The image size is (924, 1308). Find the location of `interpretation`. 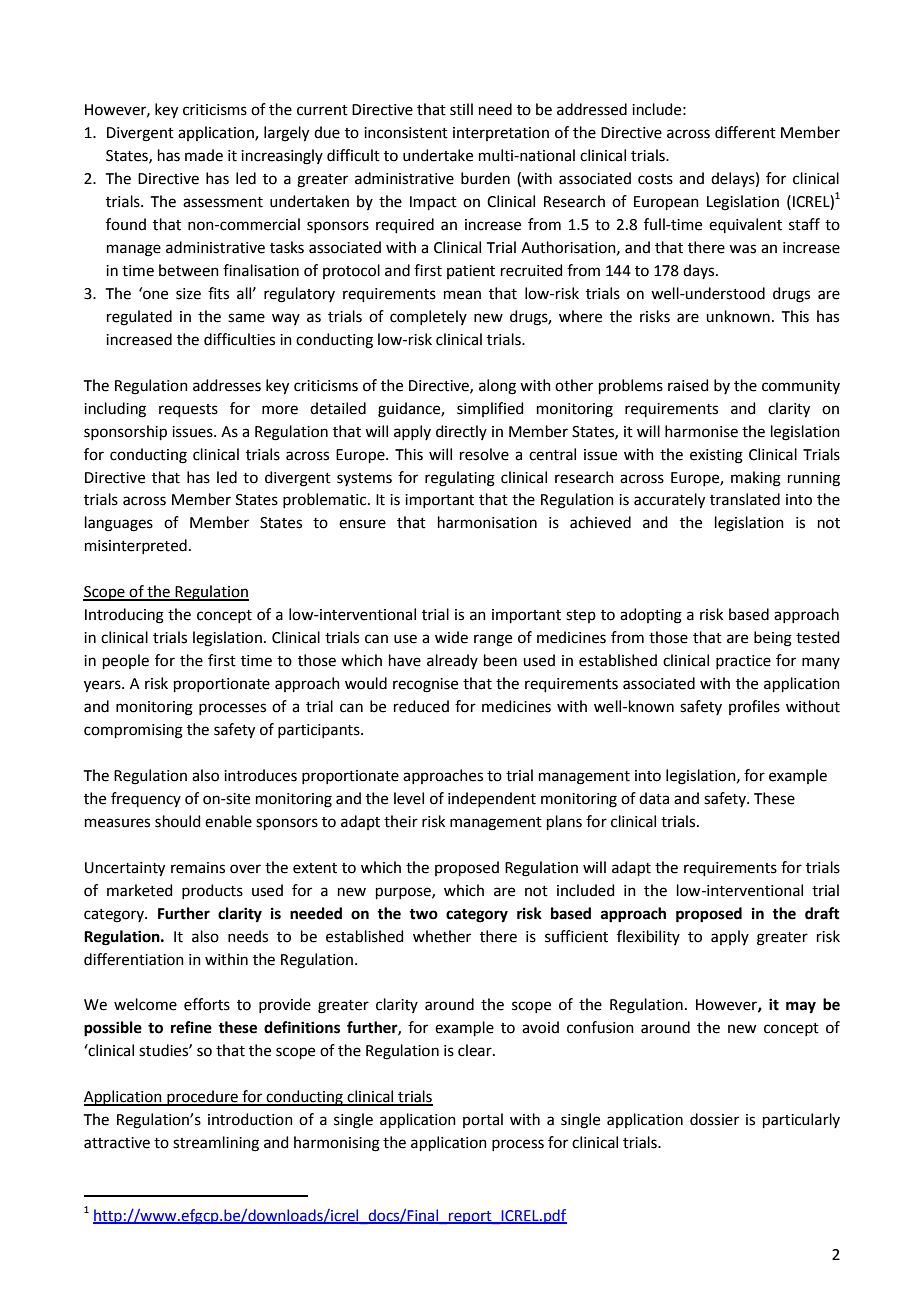

interpretation is located at coordinates (501, 134).
